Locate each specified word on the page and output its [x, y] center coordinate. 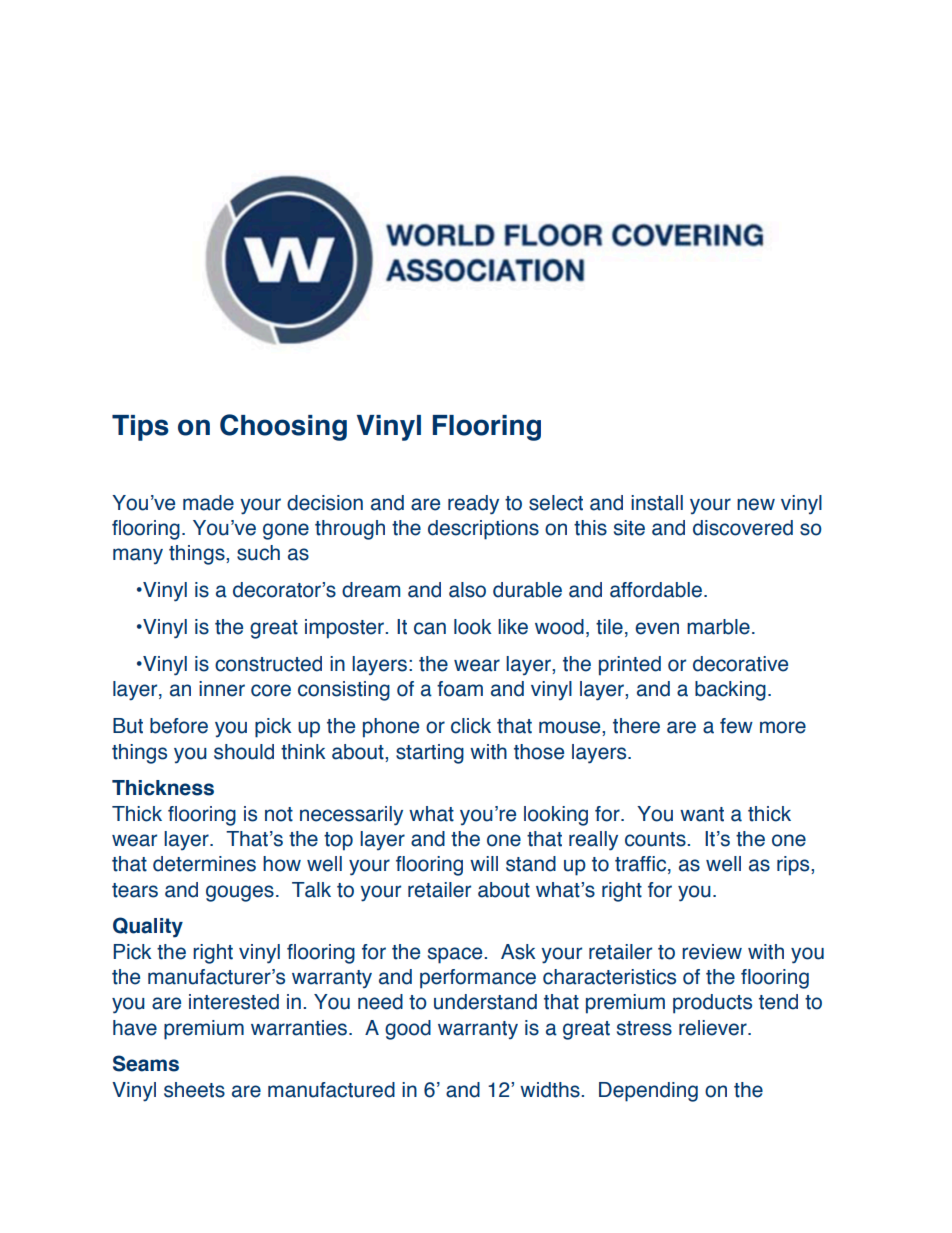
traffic [642, 865]
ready [473, 505]
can [430, 628]
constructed [268, 664]
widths [551, 1090]
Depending [648, 1092]
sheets [194, 1090]
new [756, 504]
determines [204, 864]
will [484, 863]
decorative [740, 664]
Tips [140, 428]
